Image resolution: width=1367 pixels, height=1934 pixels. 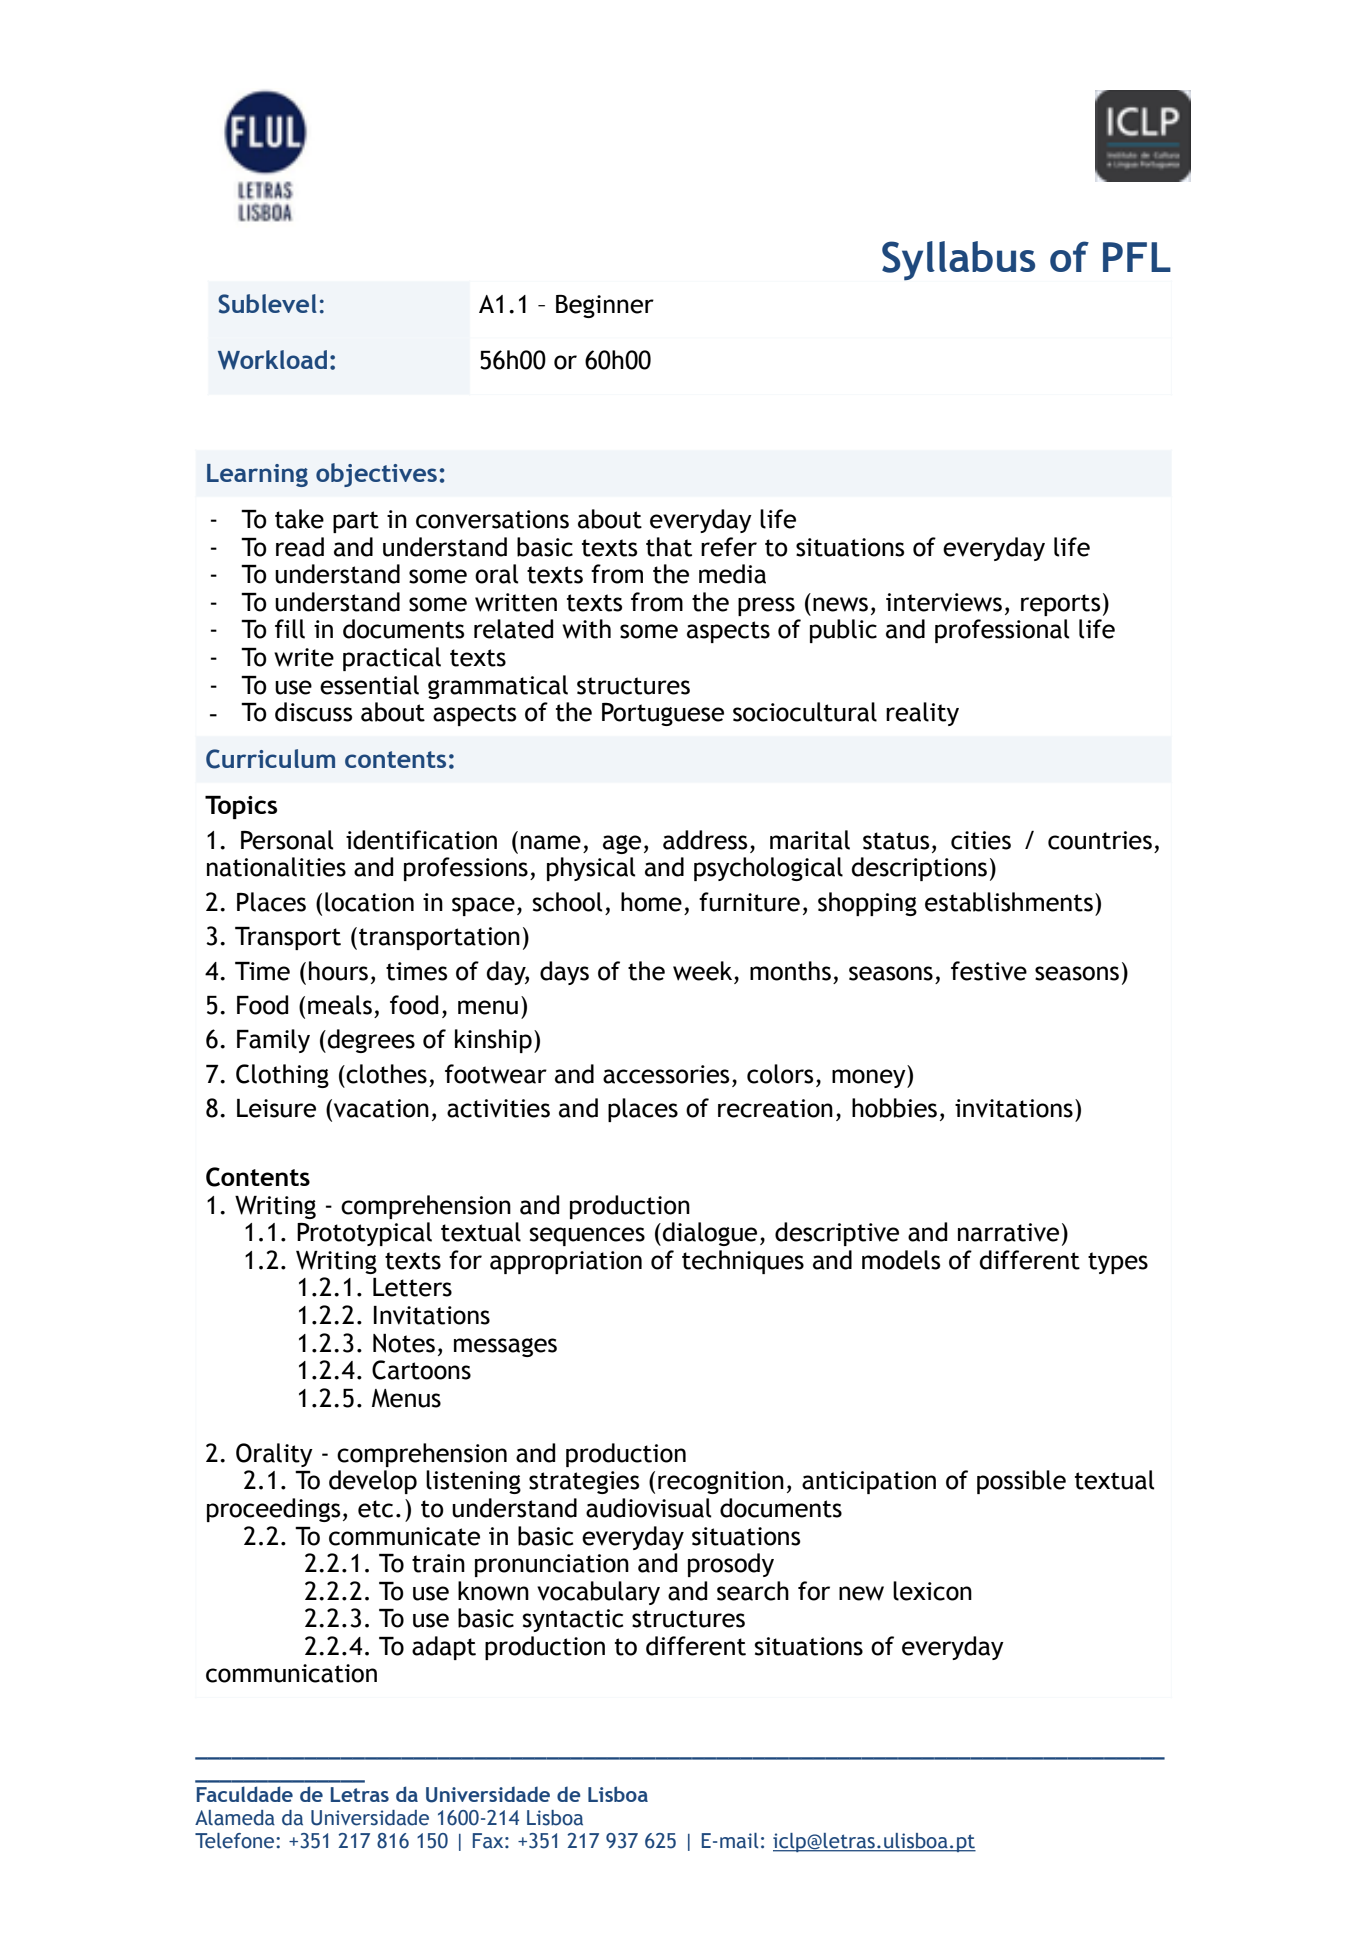 I want to click on Letters, so click(x=412, y=1287).
